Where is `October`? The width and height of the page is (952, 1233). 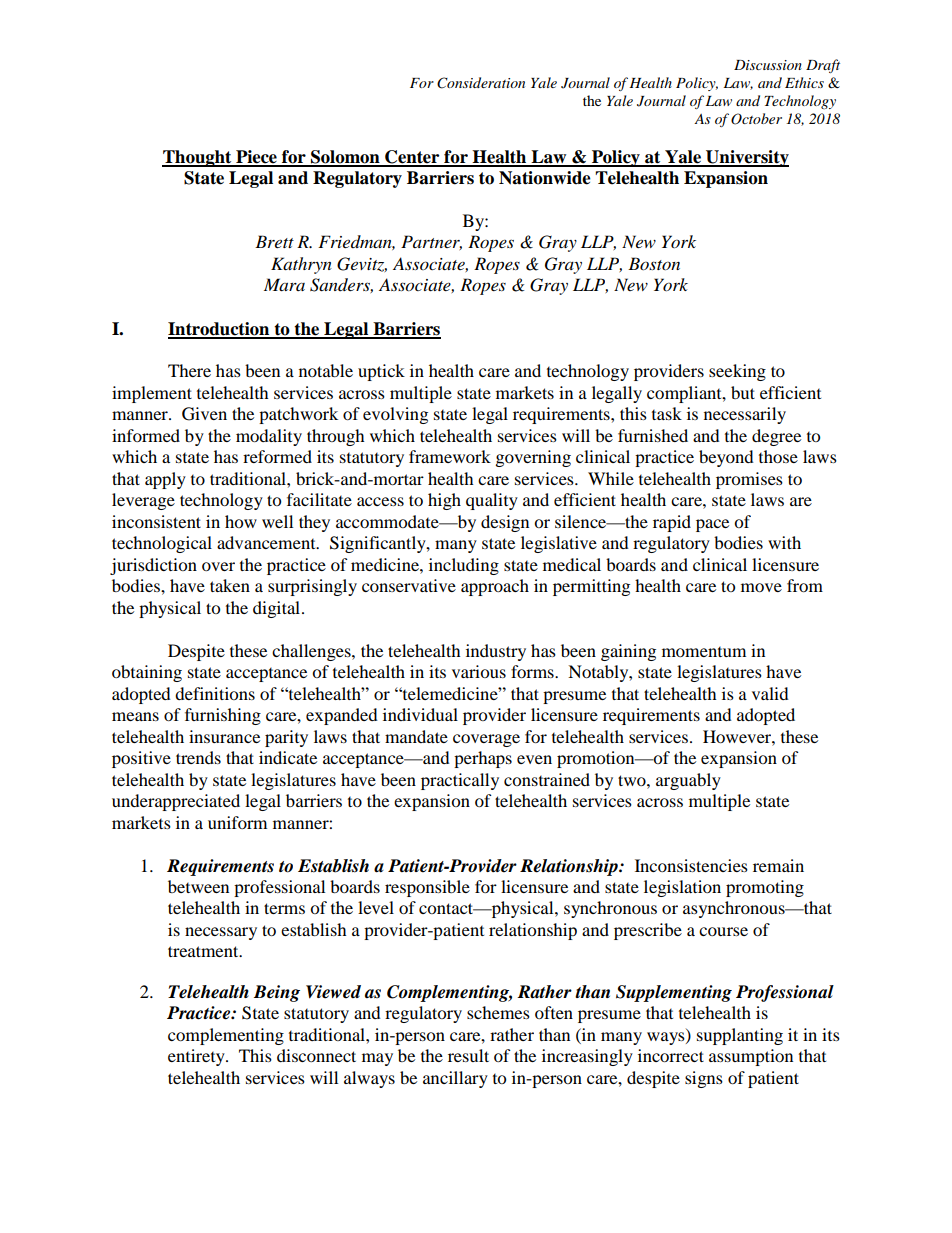 October is located at coordinates (756, 119).
